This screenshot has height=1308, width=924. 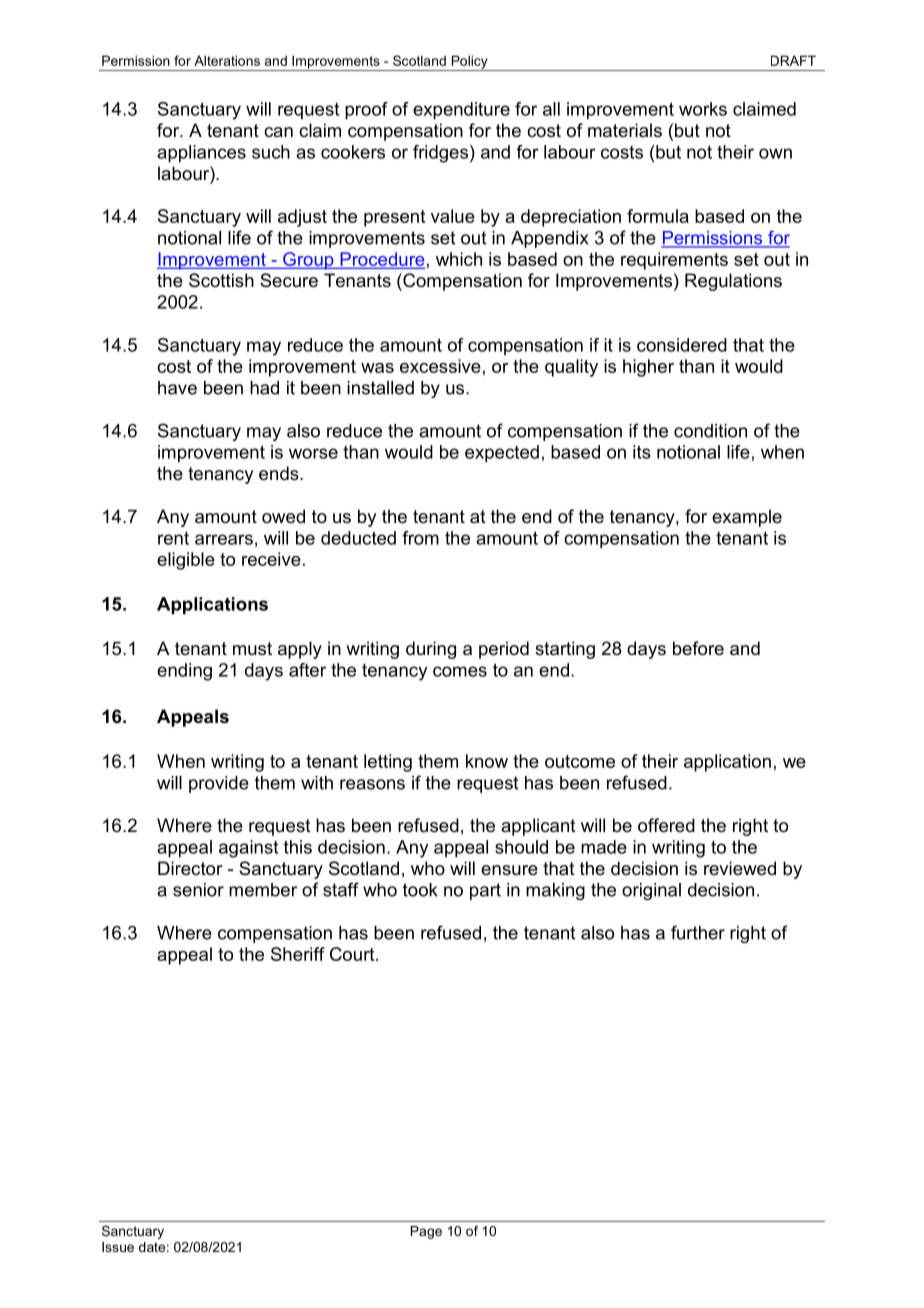 What do you see at coordinates (118, 1247) in the screenshot?
I see `Issue` at bounding box center [118, 1247].
